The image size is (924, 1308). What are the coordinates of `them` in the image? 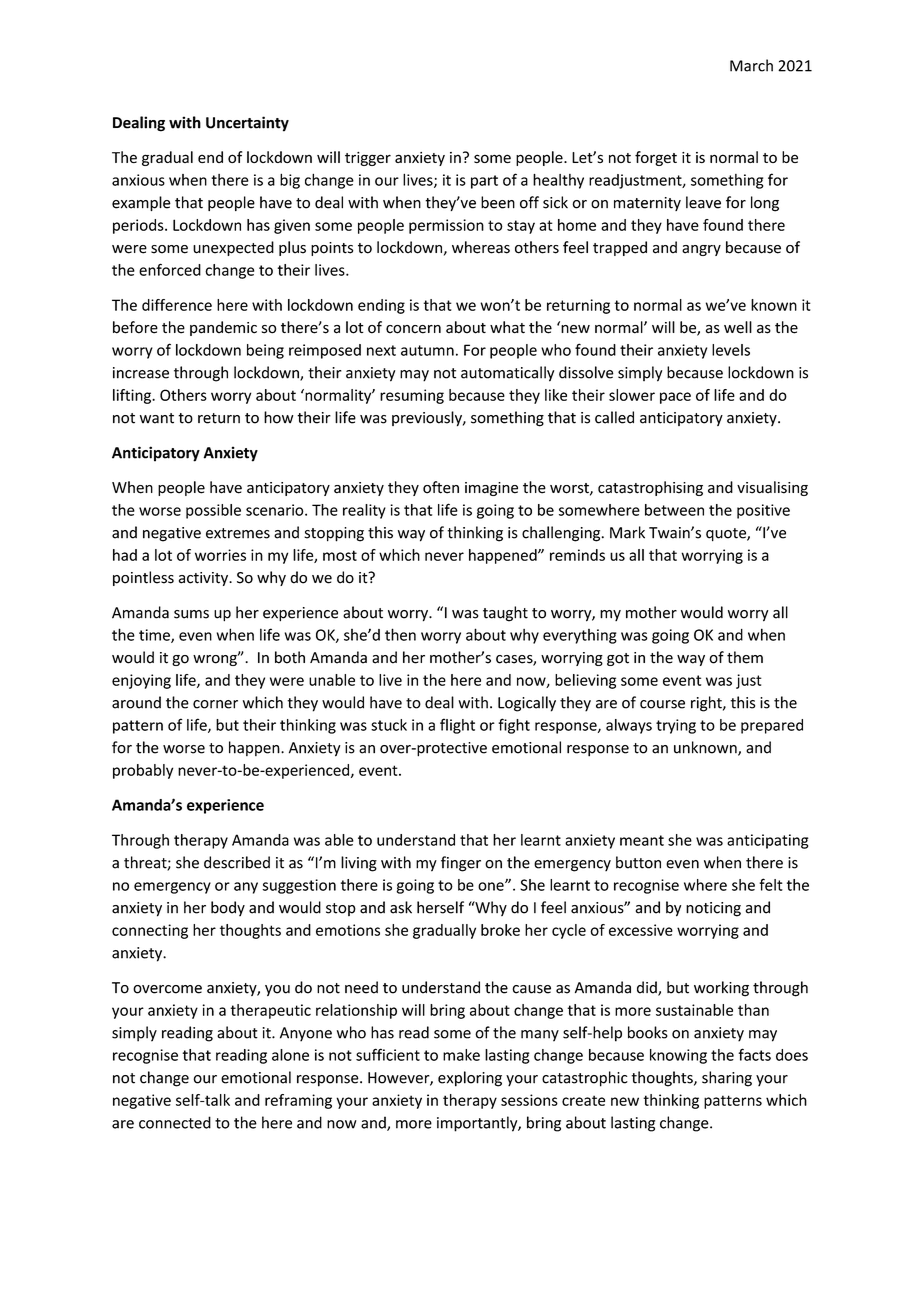 It's located at (745, 657).
